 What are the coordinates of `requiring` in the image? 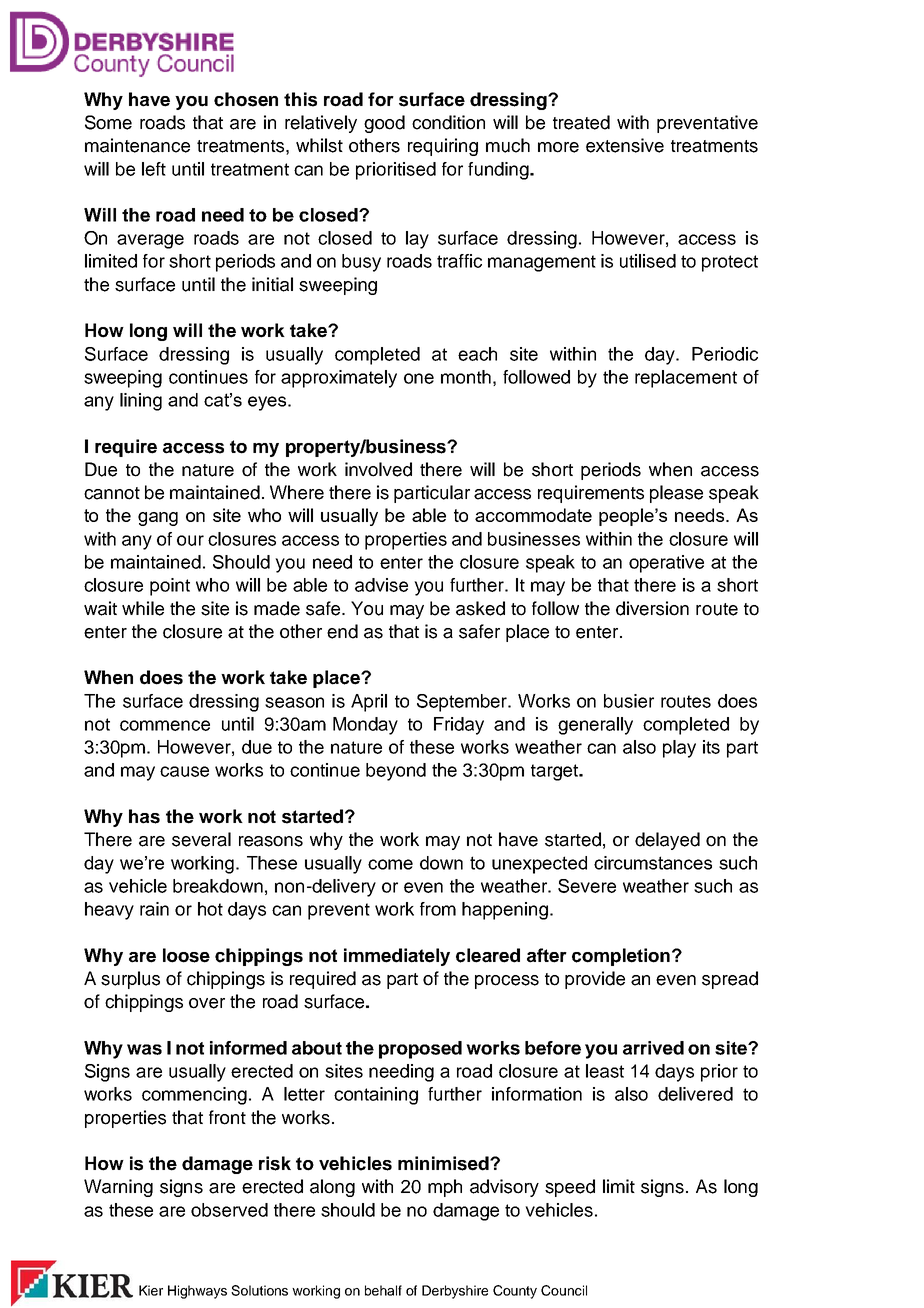 It's located at (443, 147).
